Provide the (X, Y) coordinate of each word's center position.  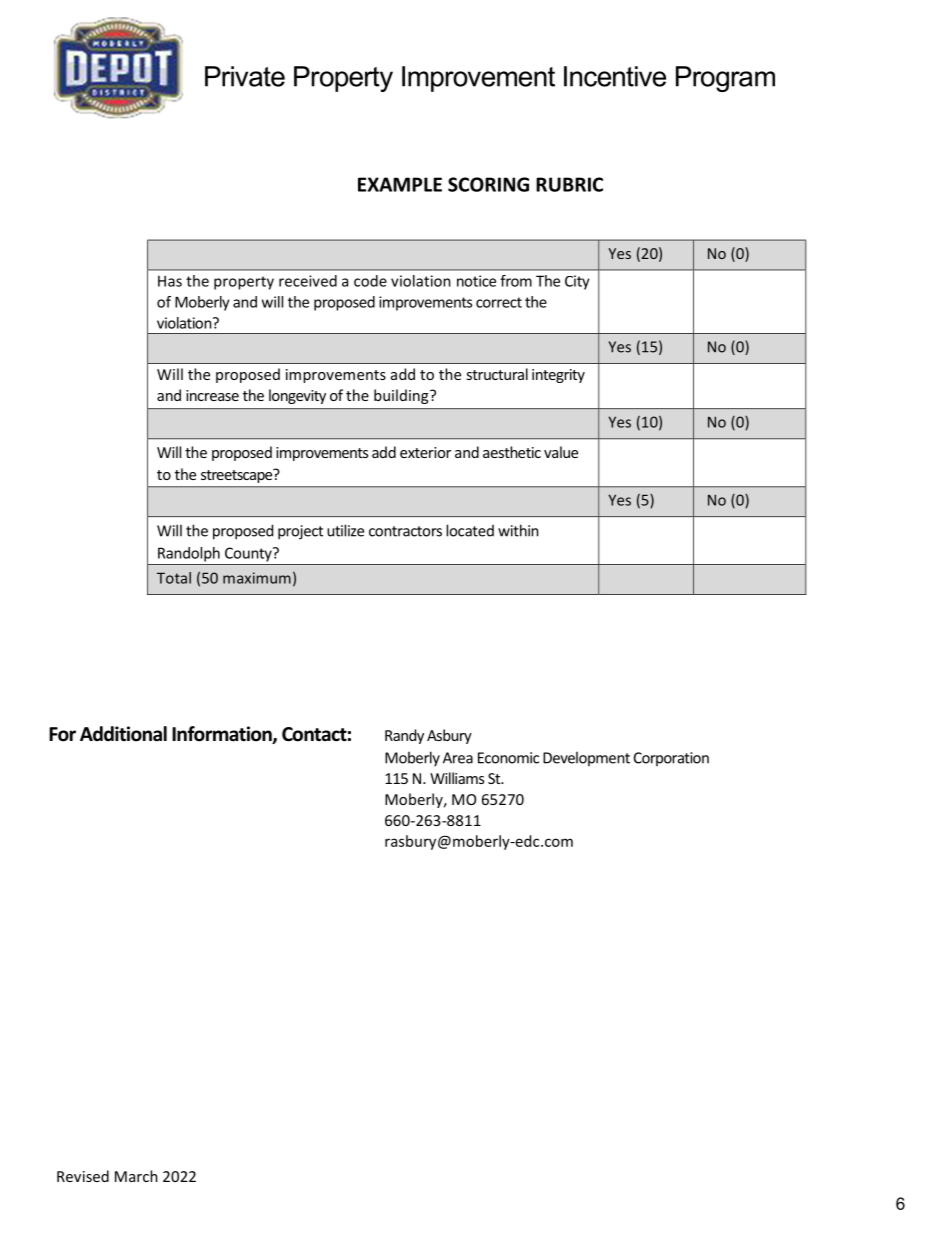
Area (458, 758)
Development (586, 758)
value (561, 452)
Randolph (189, 554)
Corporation (671, 759)
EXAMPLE (400, 184)
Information (223, 735)
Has (170, 281)
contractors (405, 531)
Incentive (615, 76)
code (370, 281)
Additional (123, 734)
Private (245, 76)
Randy (404, 736)
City (577, 282)
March (136, 1176)
